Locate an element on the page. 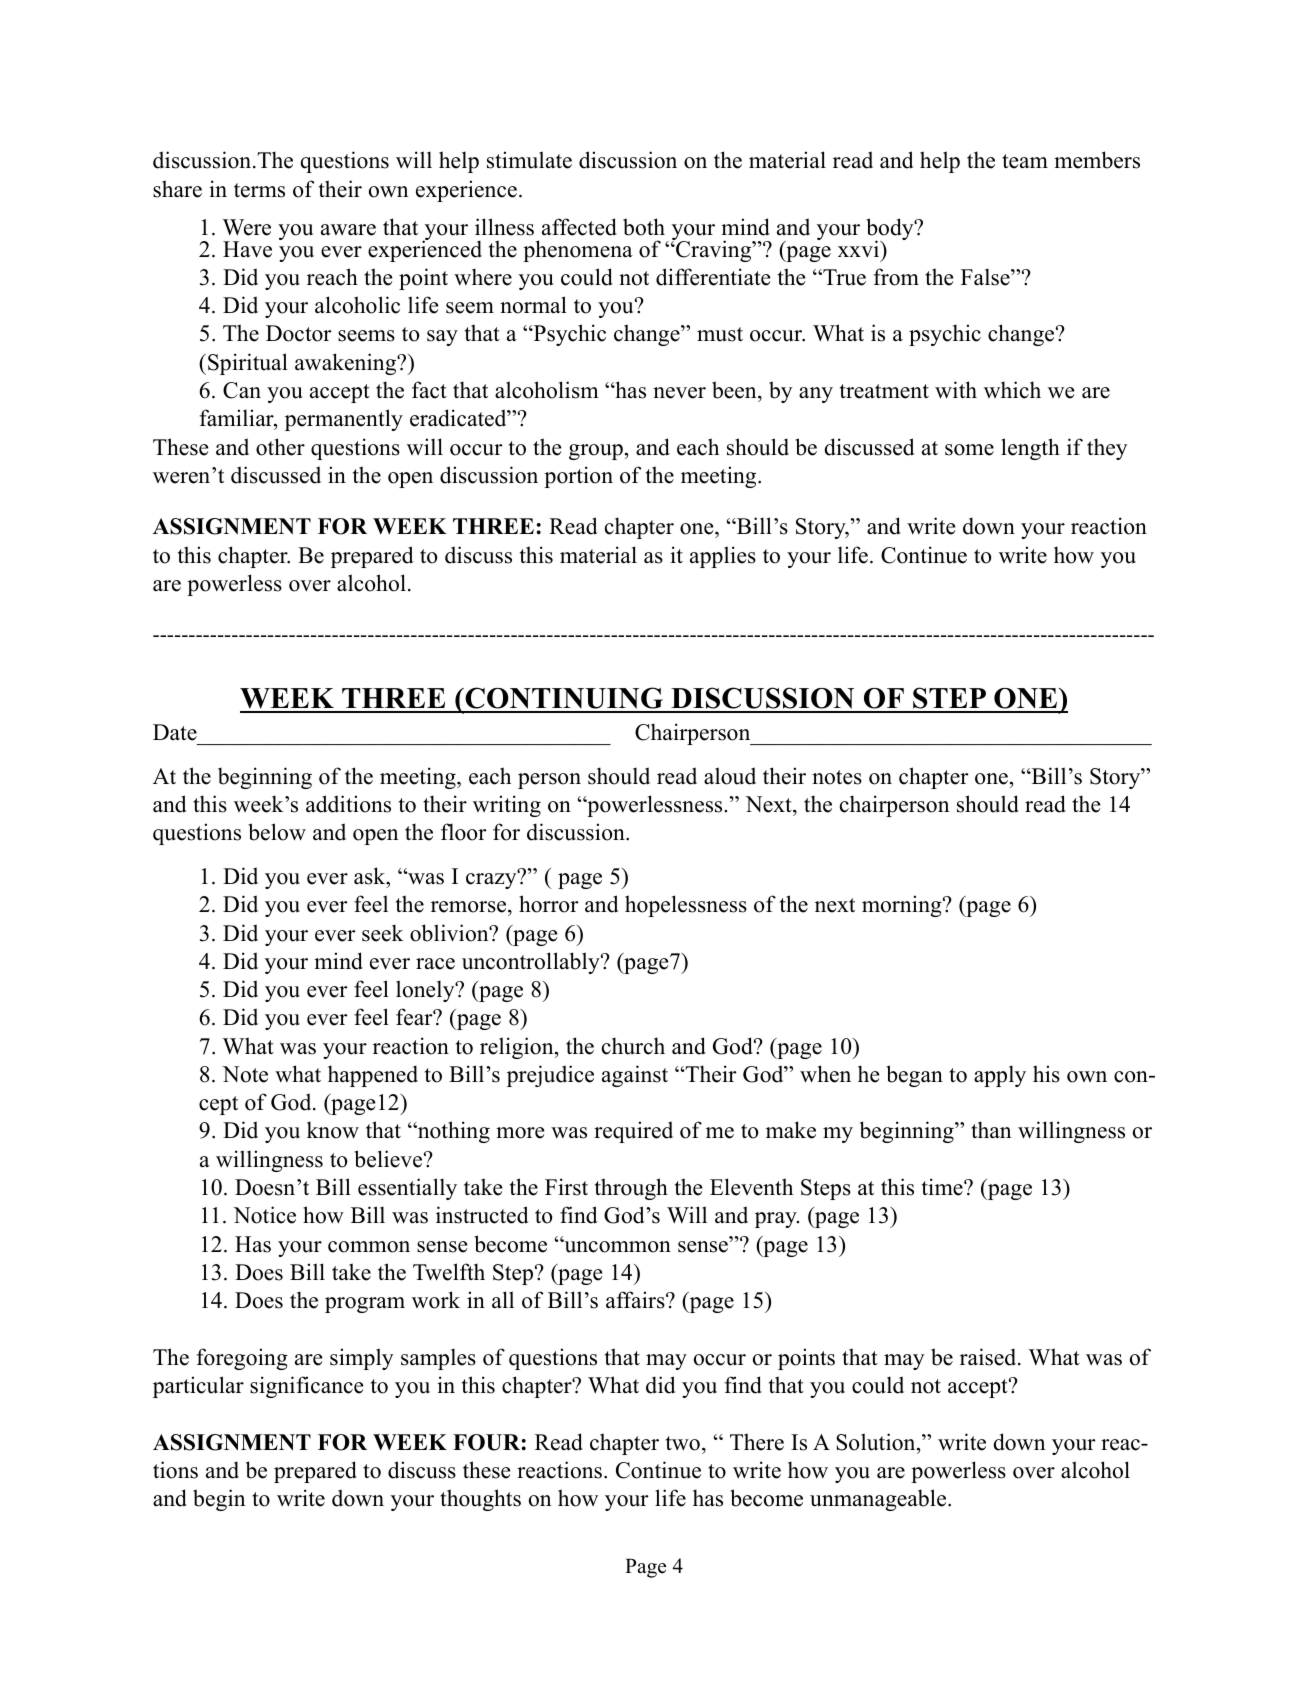 The image size is (1312, 1697). some is located at coordinates (969, 450).
